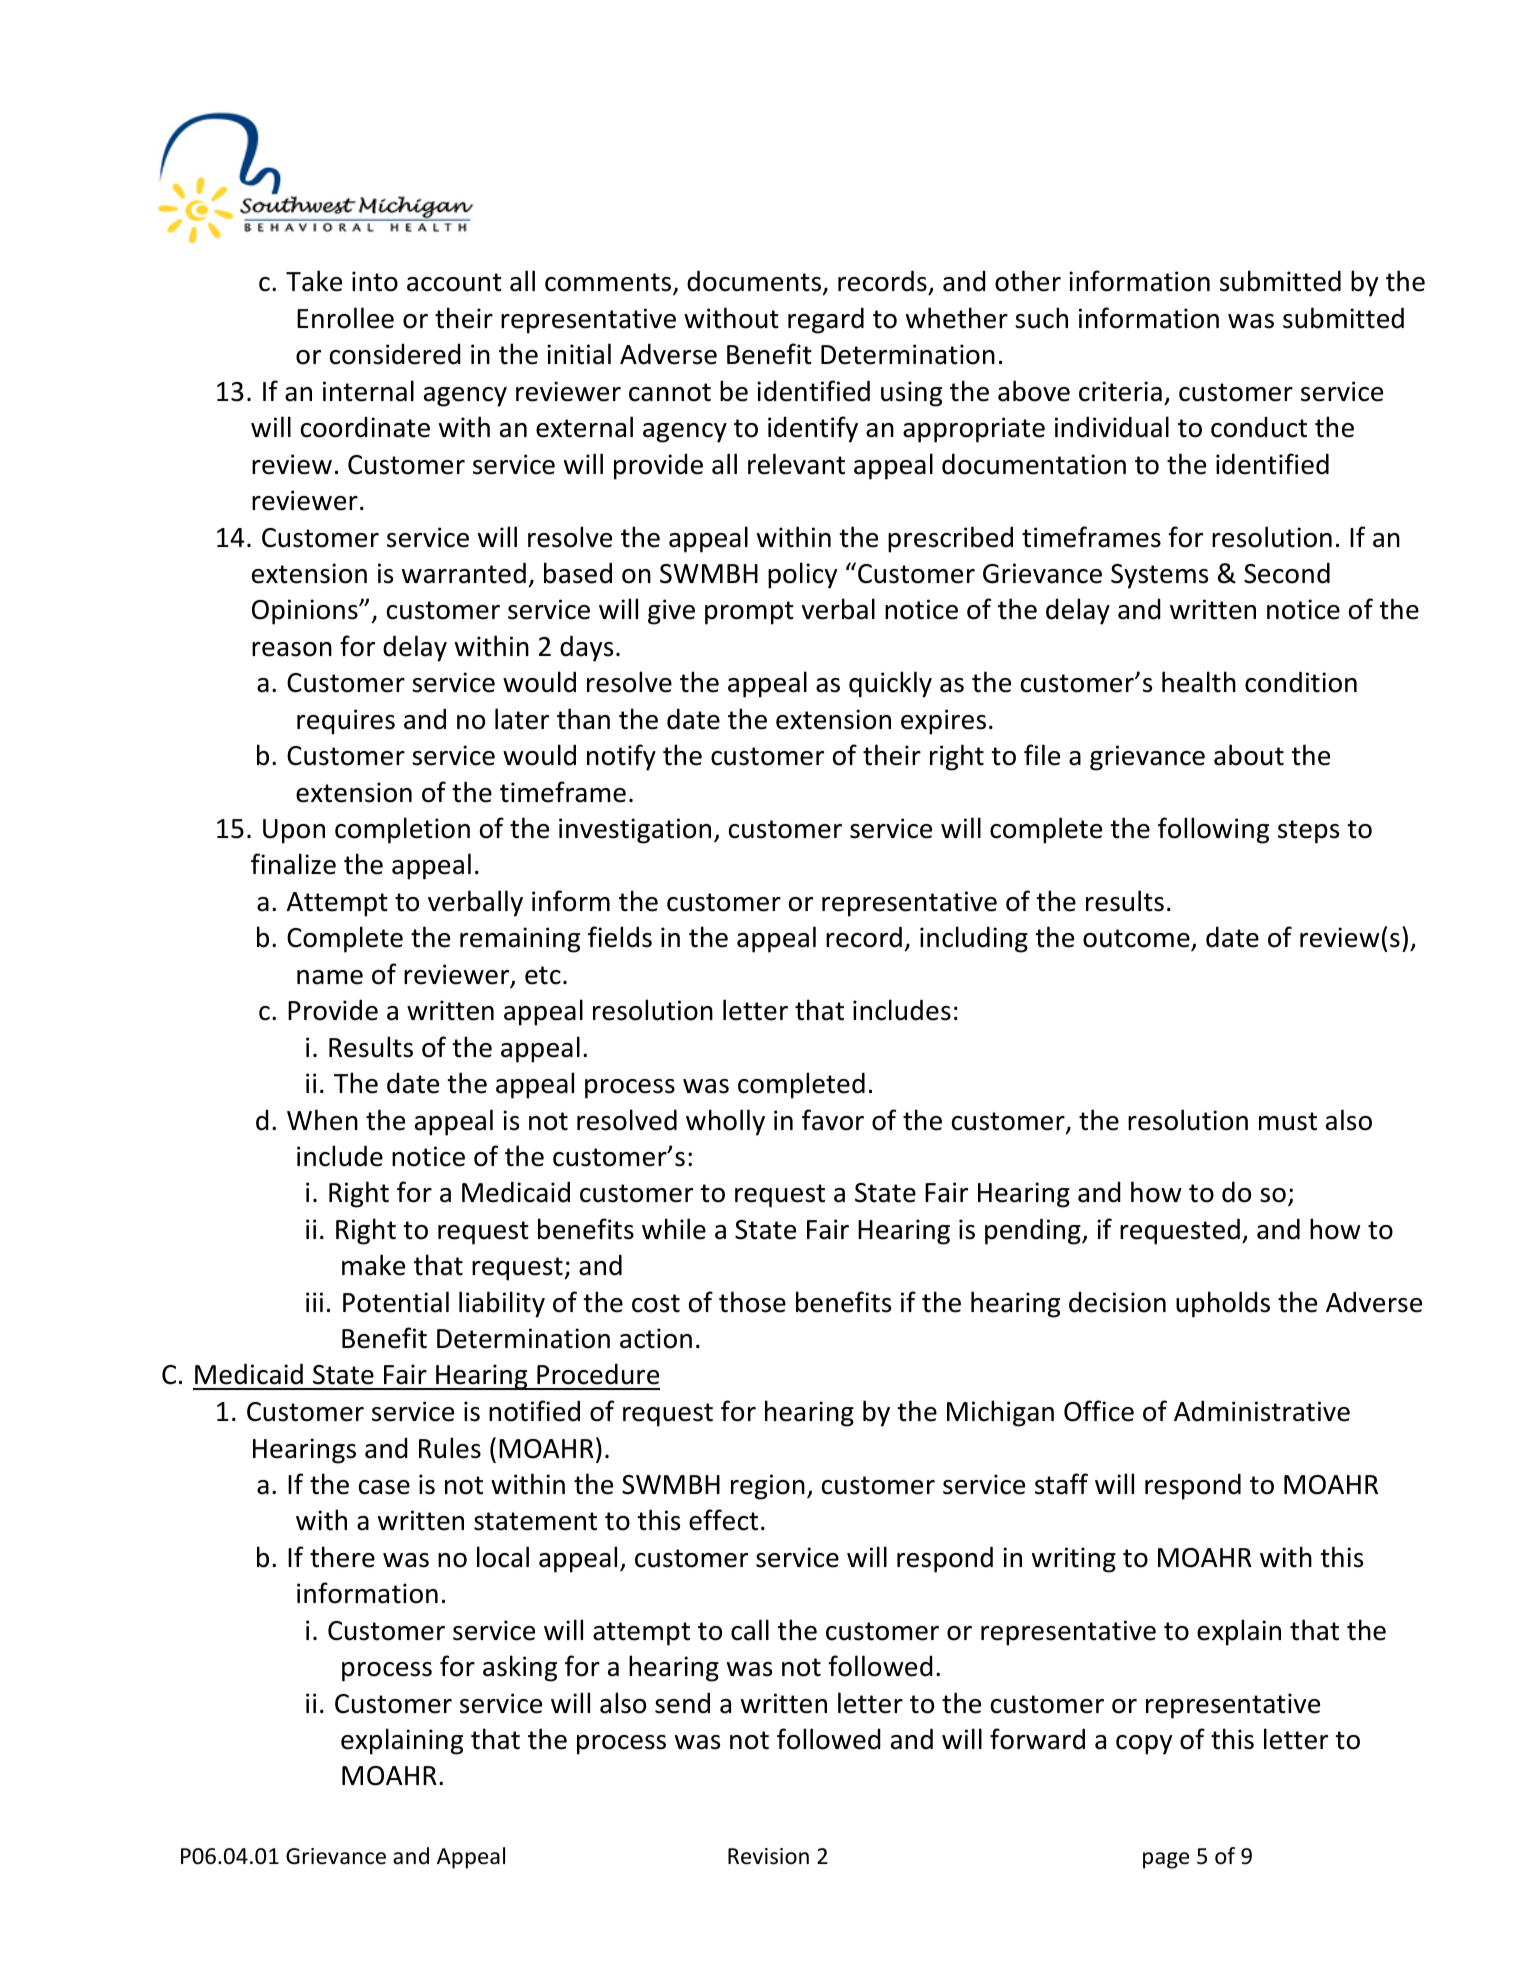 The image size is (1522, 1970). I want to click on asking, so click(520, 1668).
